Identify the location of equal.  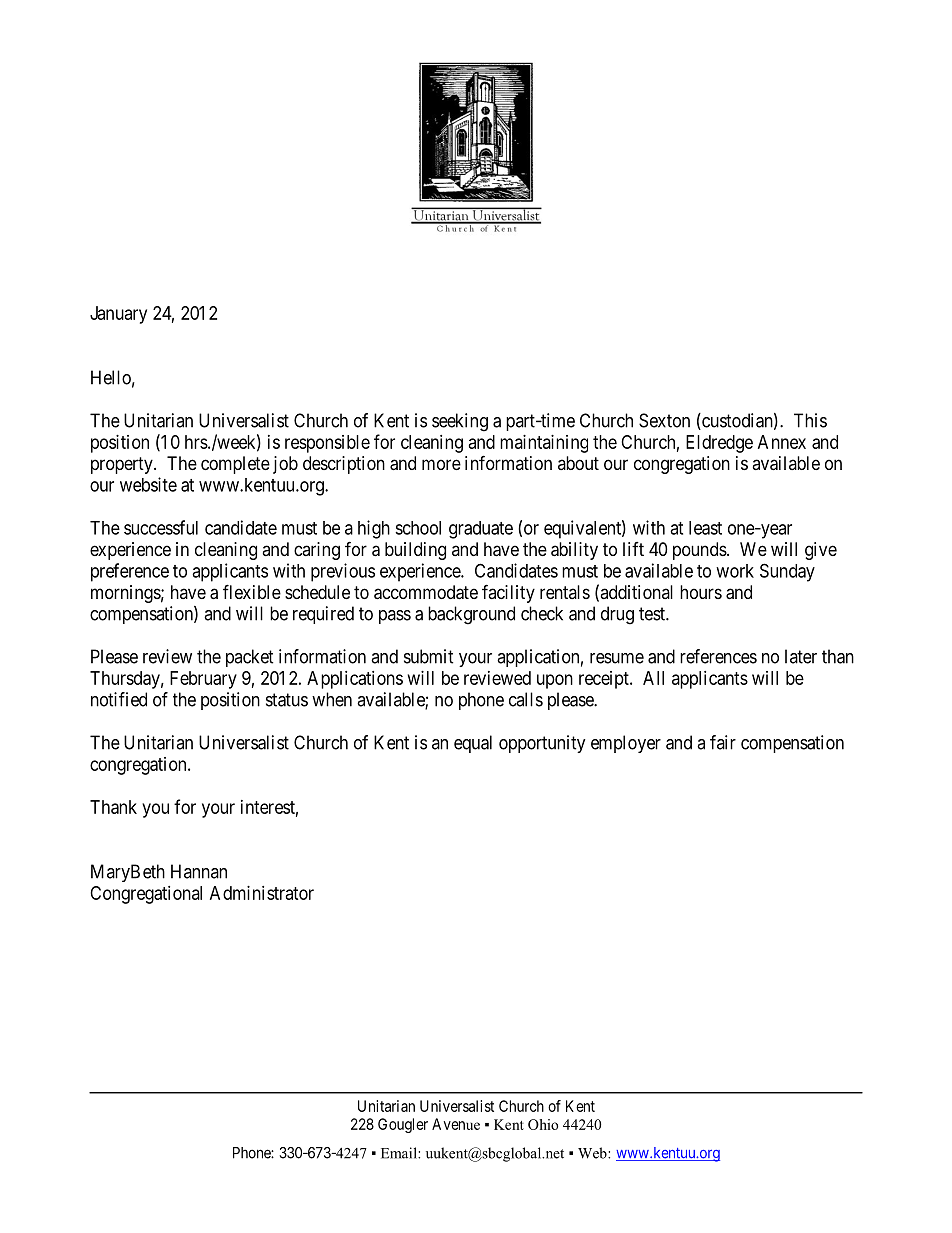
(473, 744).
